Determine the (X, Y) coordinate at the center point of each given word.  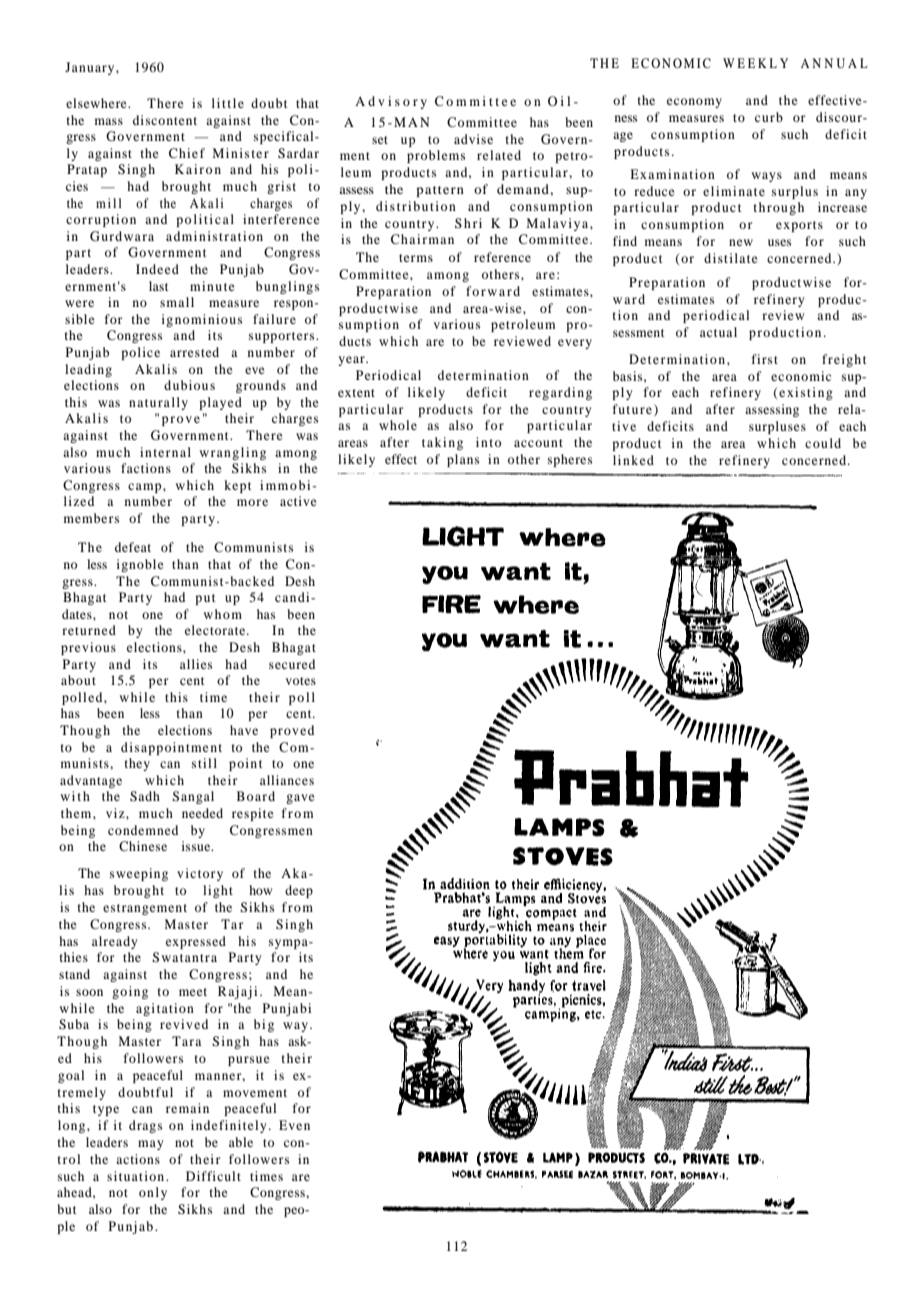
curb (769, 117)
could (823, 443)
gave (300, 799)
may (150, 1145)
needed (202, 813)
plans (463, 460)
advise (473, 139)
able (241, 1142)
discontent (165, 120)
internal (165, 452)
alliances (287, 780)
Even (294, 1125)
